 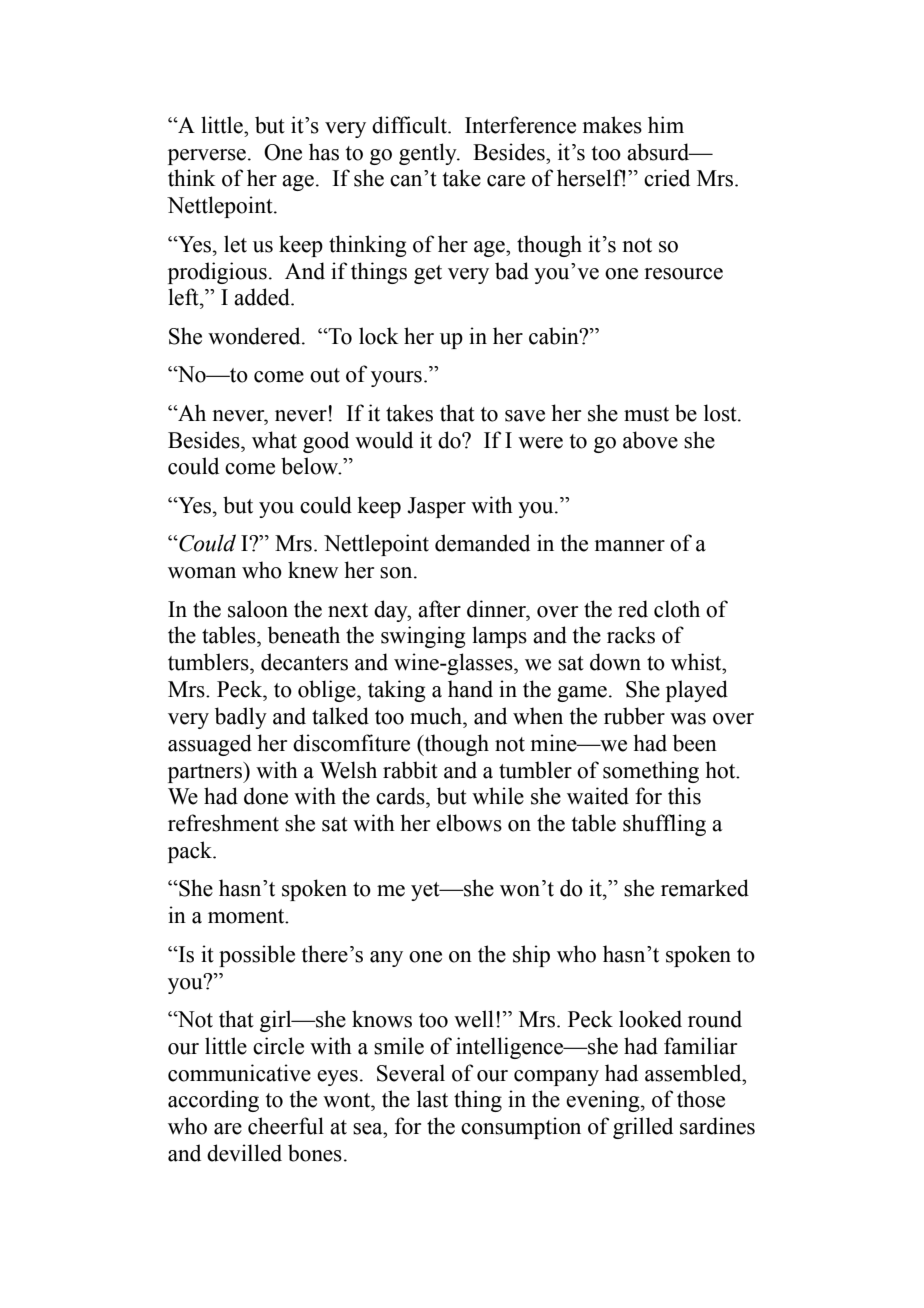 I want to click on gently, so click(x=429, y=154).
